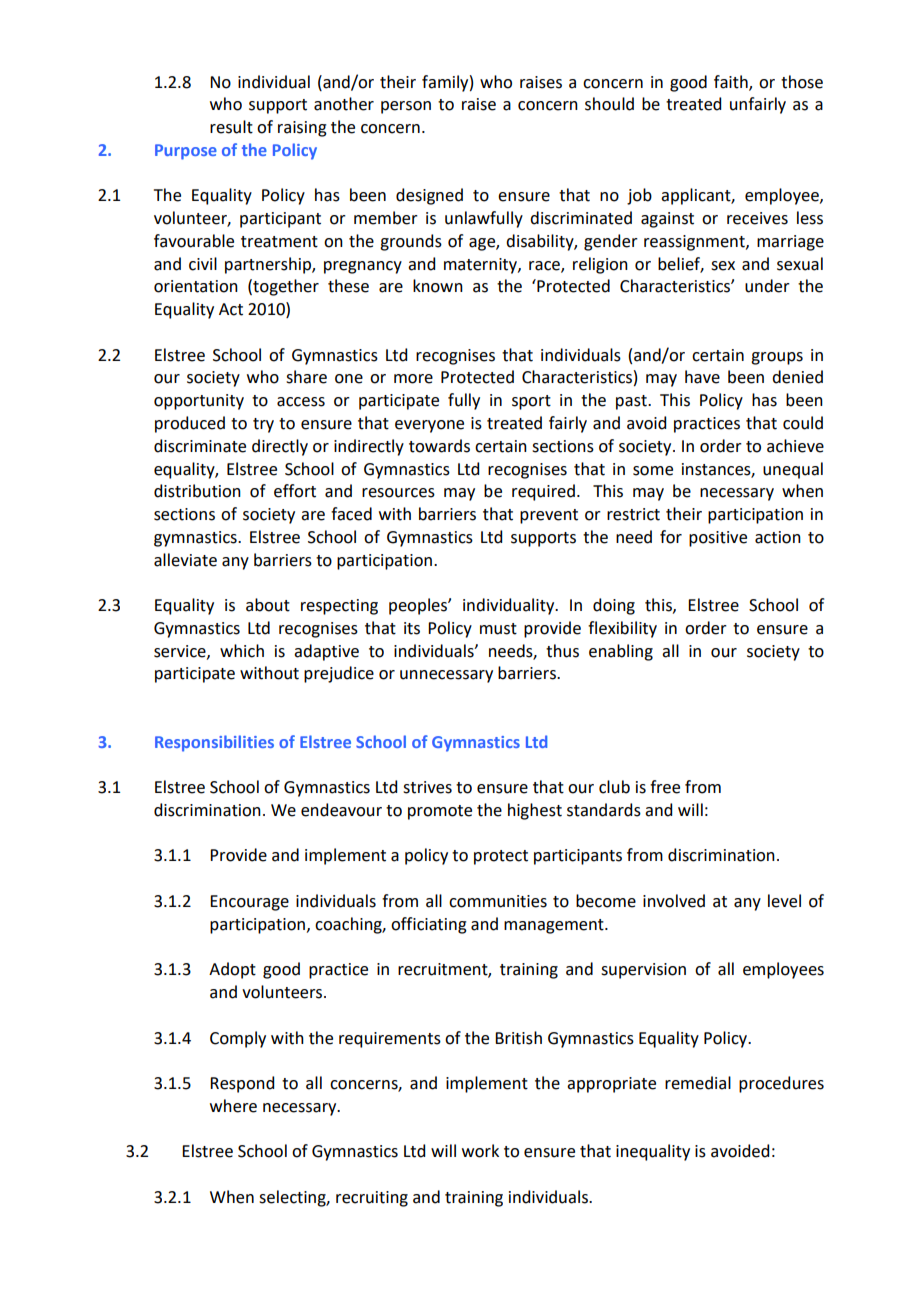  I want to click on faith, so click(732, 82).
